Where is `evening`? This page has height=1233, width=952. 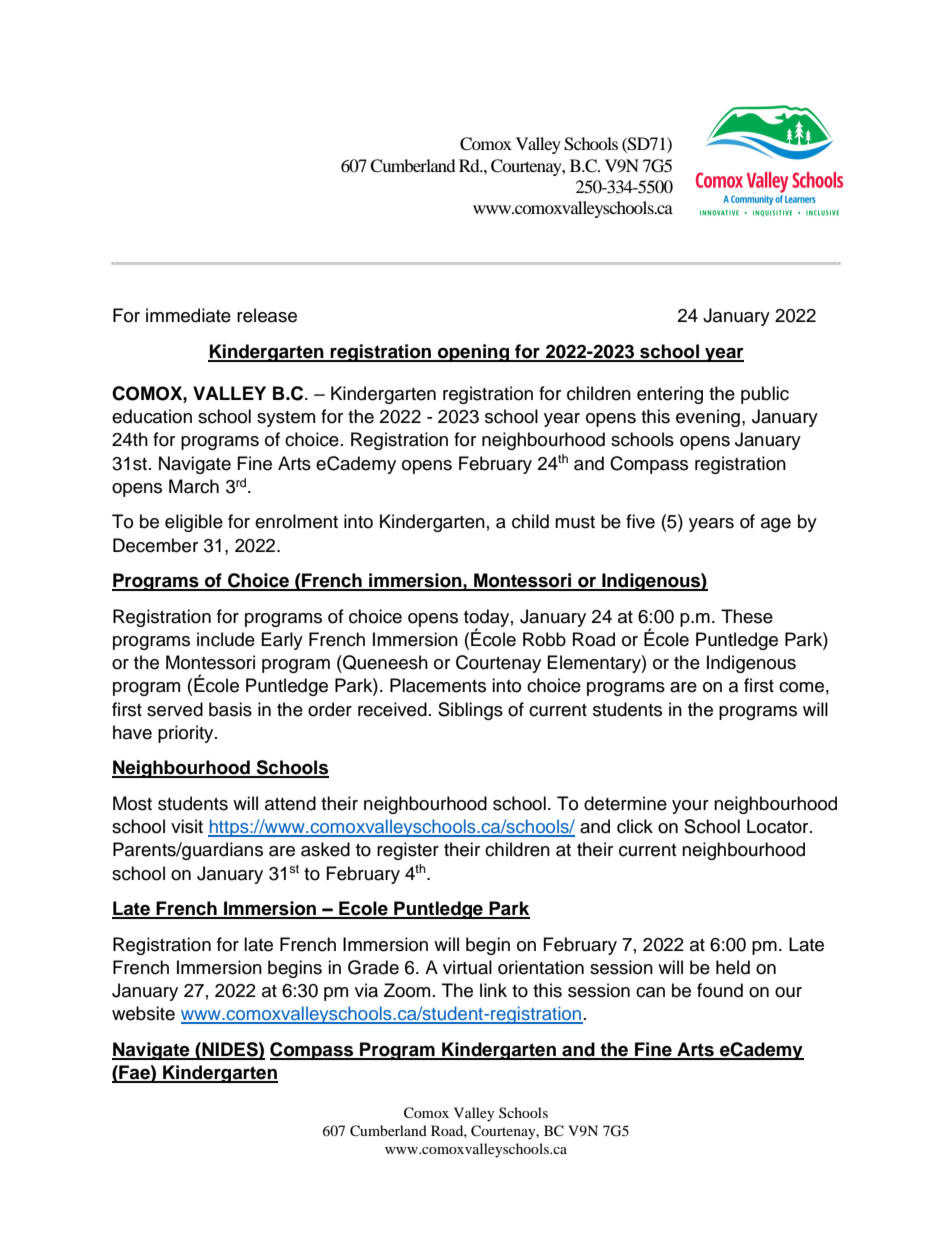
evening is located at coordinates (708, 418).
